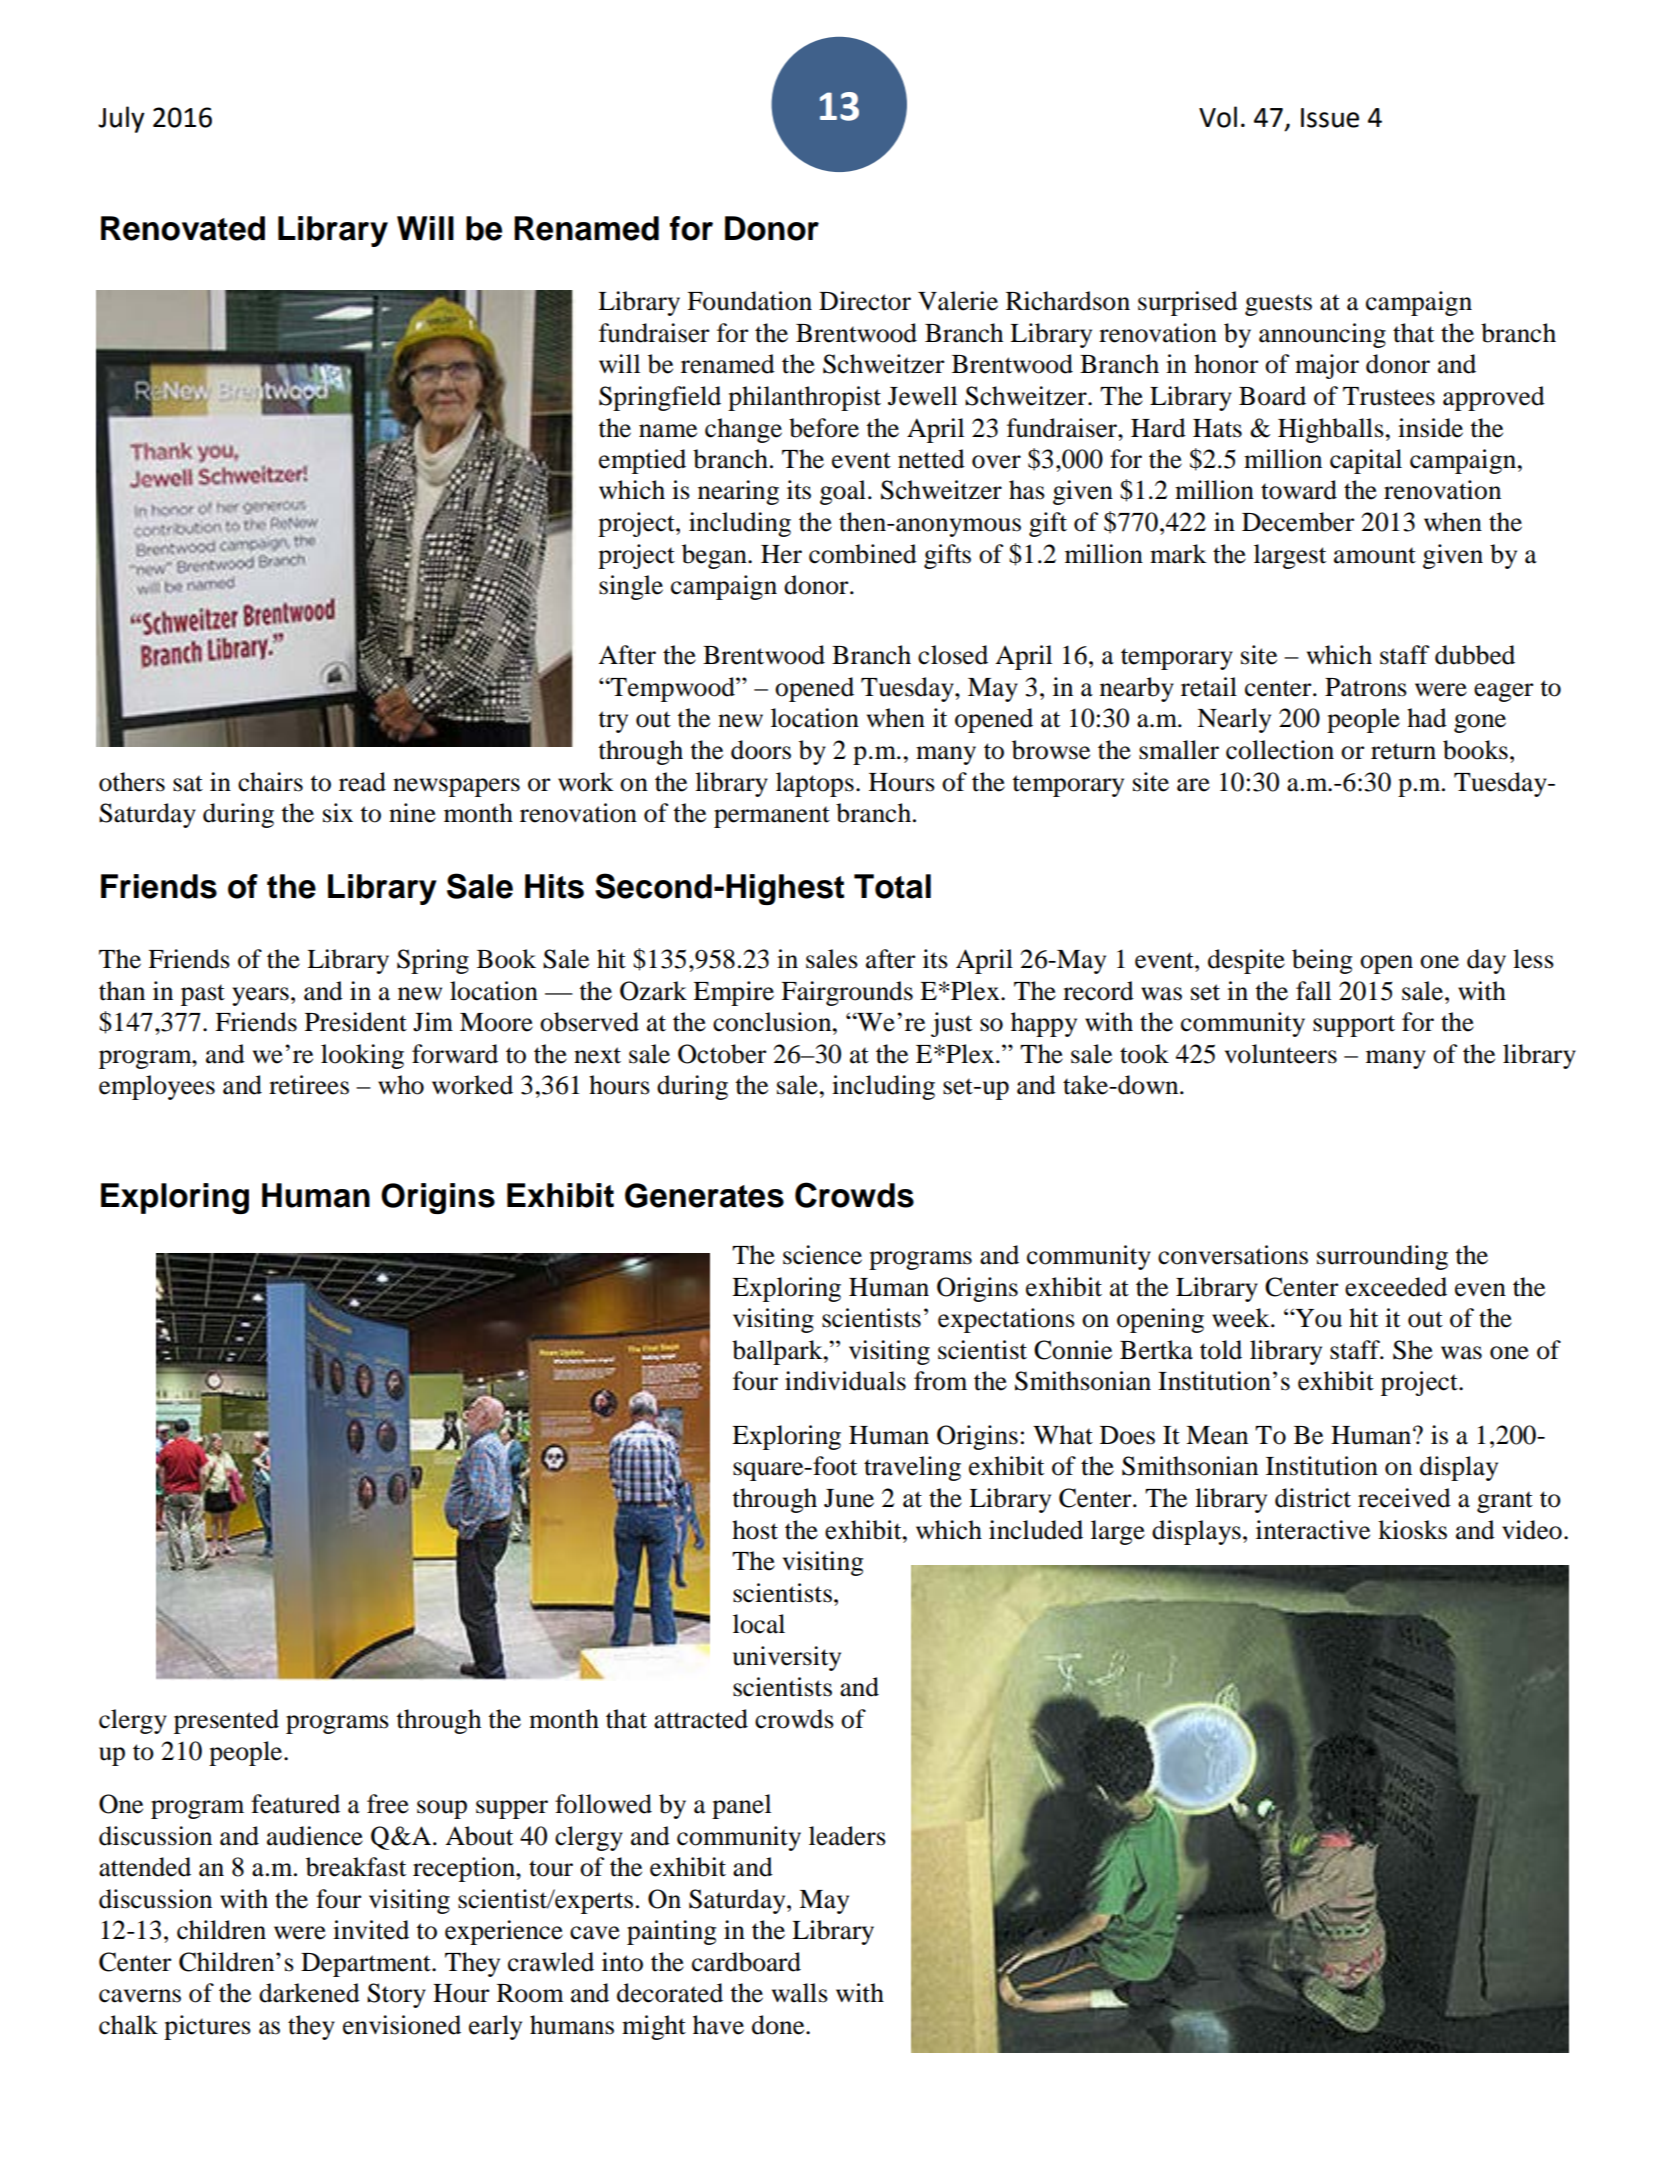 The image size is (1679, 2173). I want to click on Director, so click(865, 301).
